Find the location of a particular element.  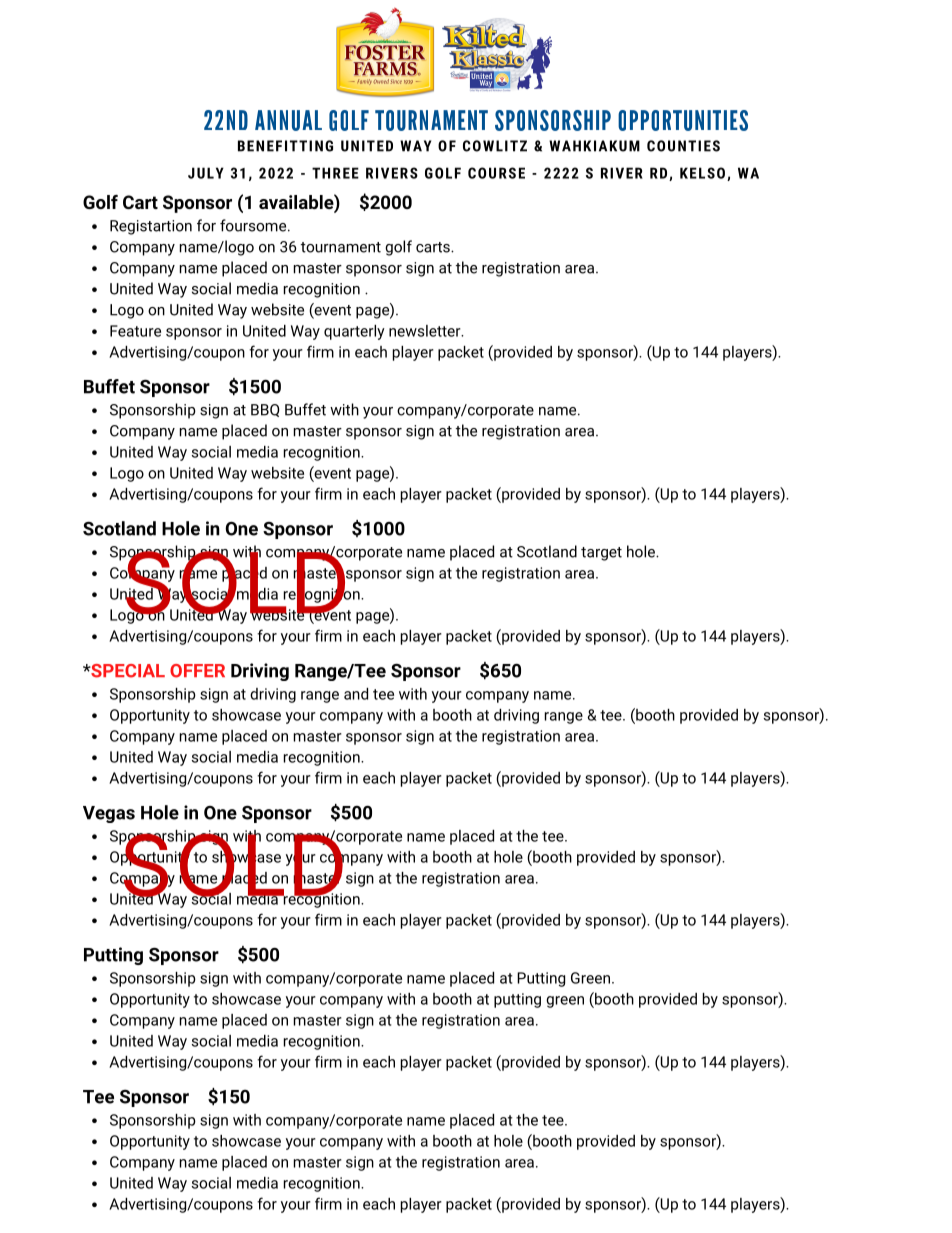

THREE is located at coordinates (335, 173).
